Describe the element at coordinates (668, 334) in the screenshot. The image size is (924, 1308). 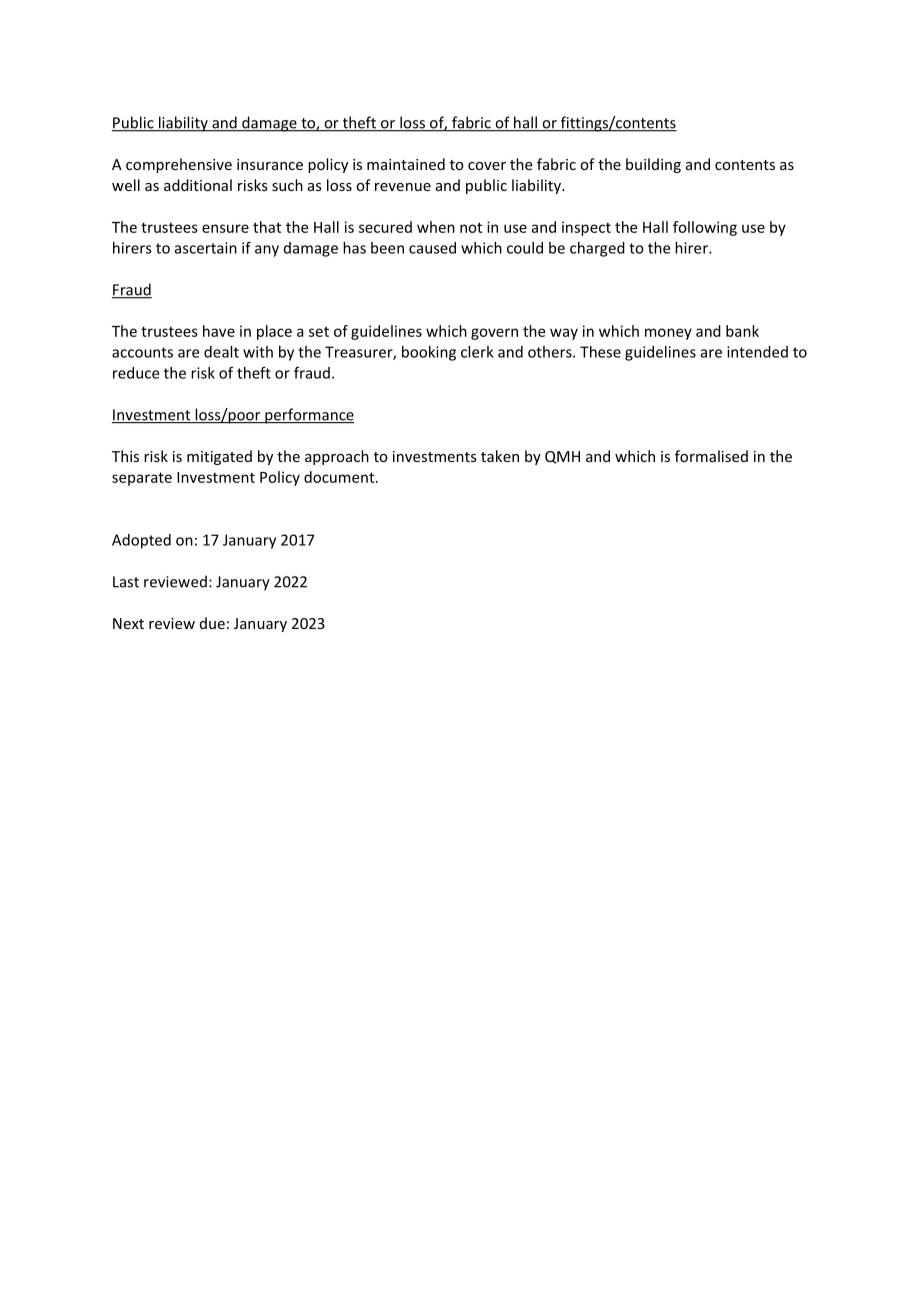
I see `money` at that location.
